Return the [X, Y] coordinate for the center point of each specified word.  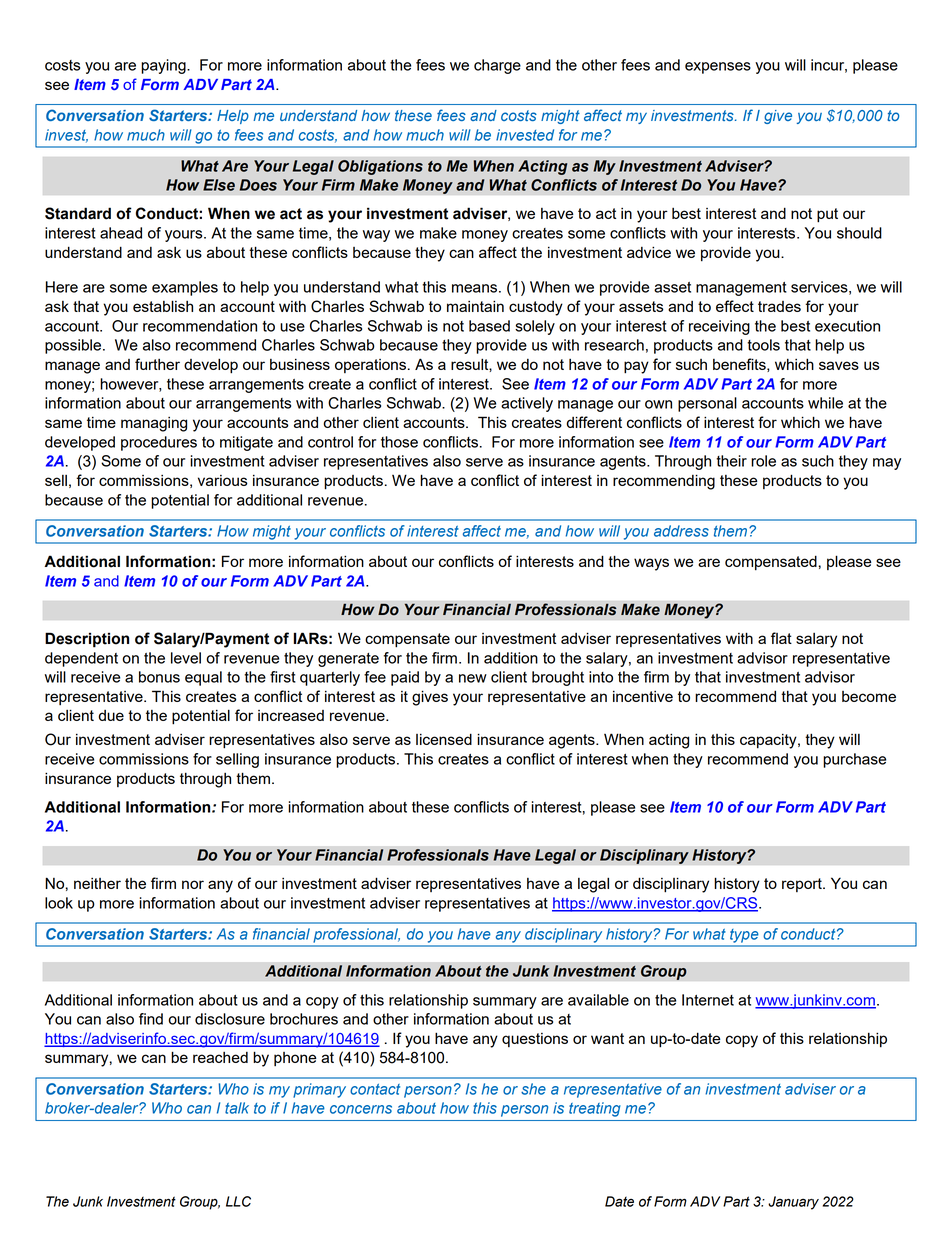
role [763, 461]
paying [164, 66]
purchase [854, 760]
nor [193, 884]
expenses [718, 68]
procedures [159, 443]
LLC [238, 1201]
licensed [444, 739]
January [793, 1203]
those [399, 442]
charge [497, 66]
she [533, 1089]
